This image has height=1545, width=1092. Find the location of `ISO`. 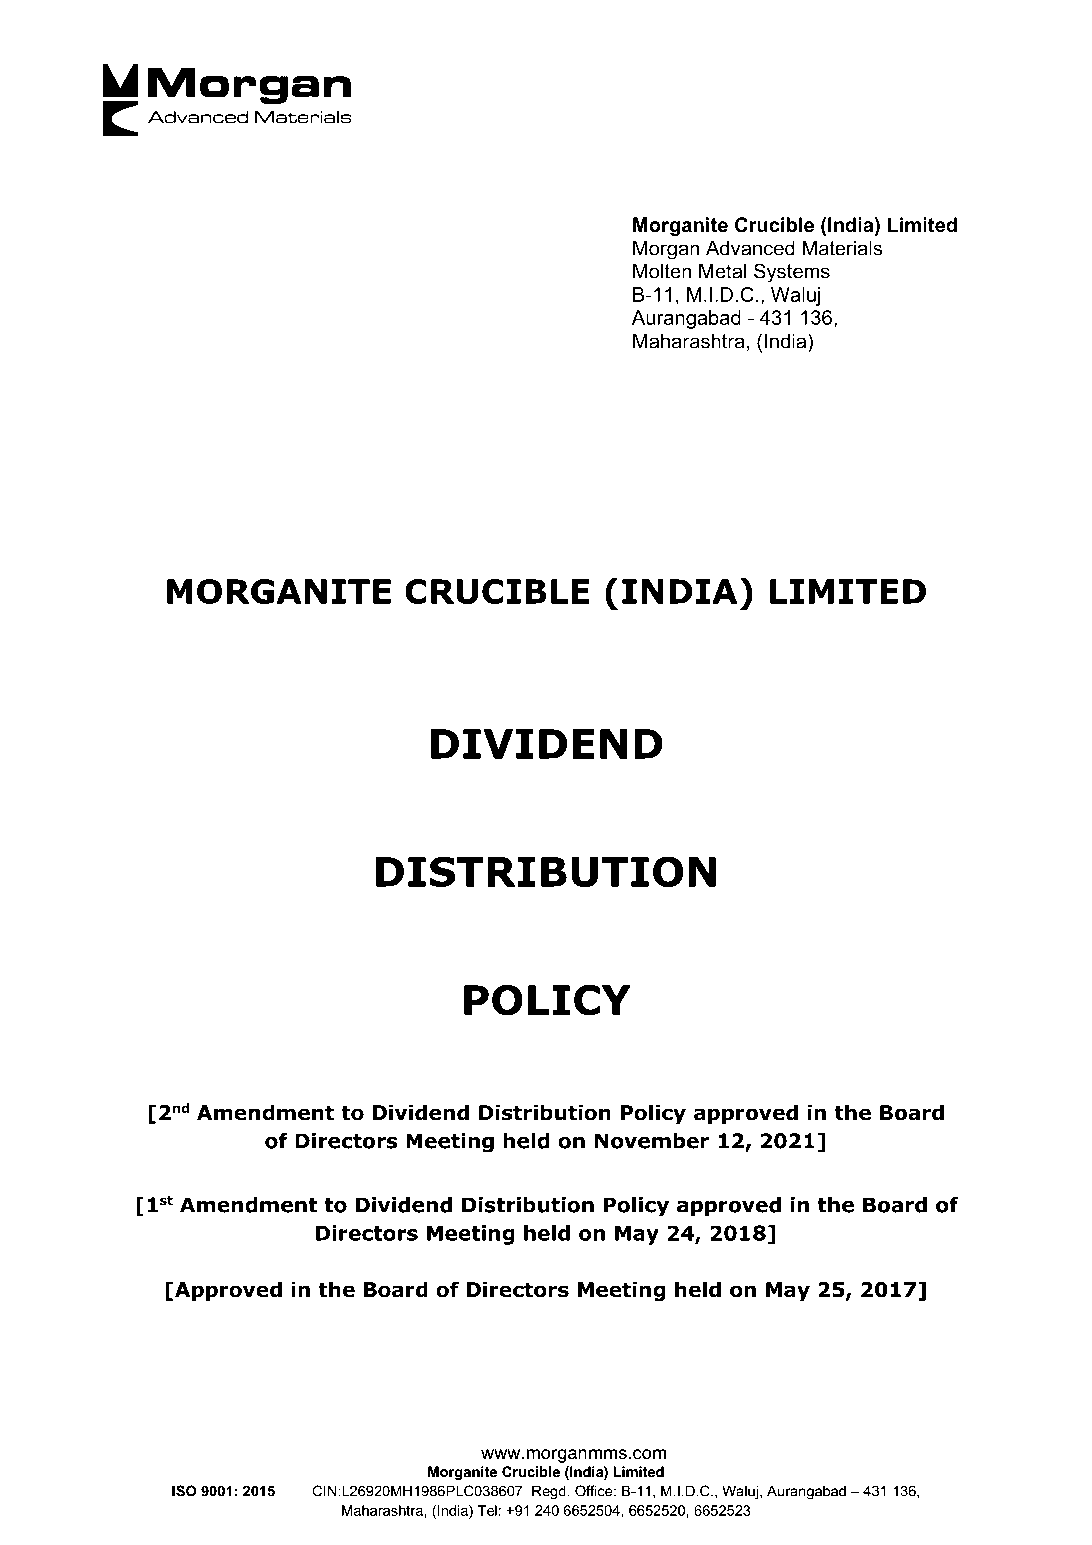

ISO is located at coordinates (184, 1491).
